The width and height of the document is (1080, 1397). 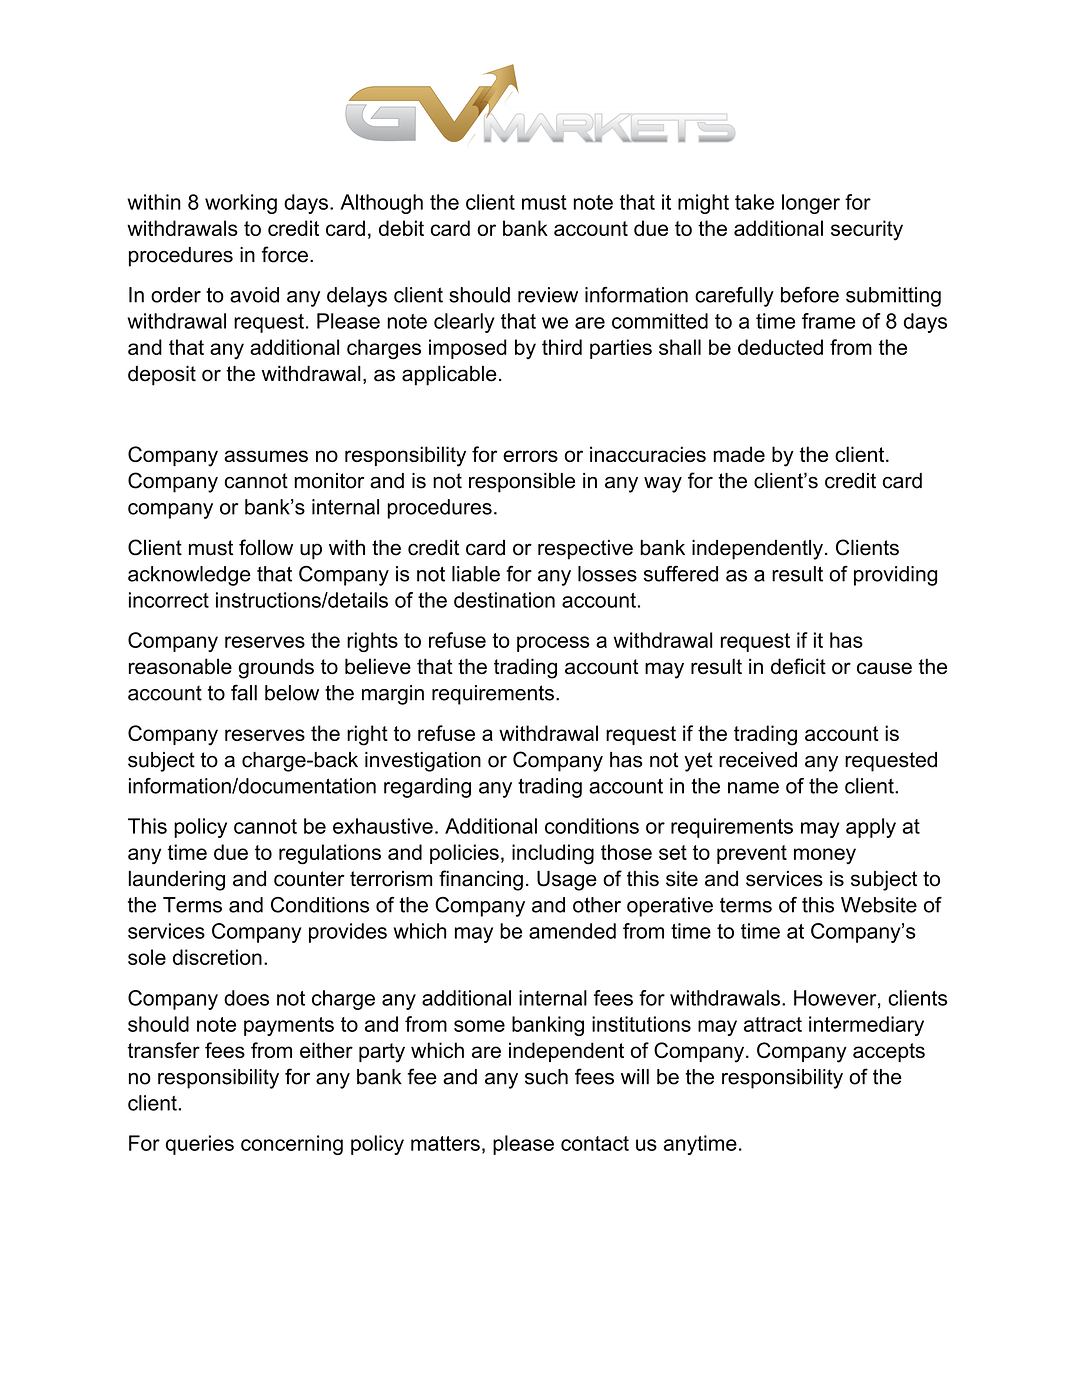 I want to click on accepts, so click(x=889, y=1052).
